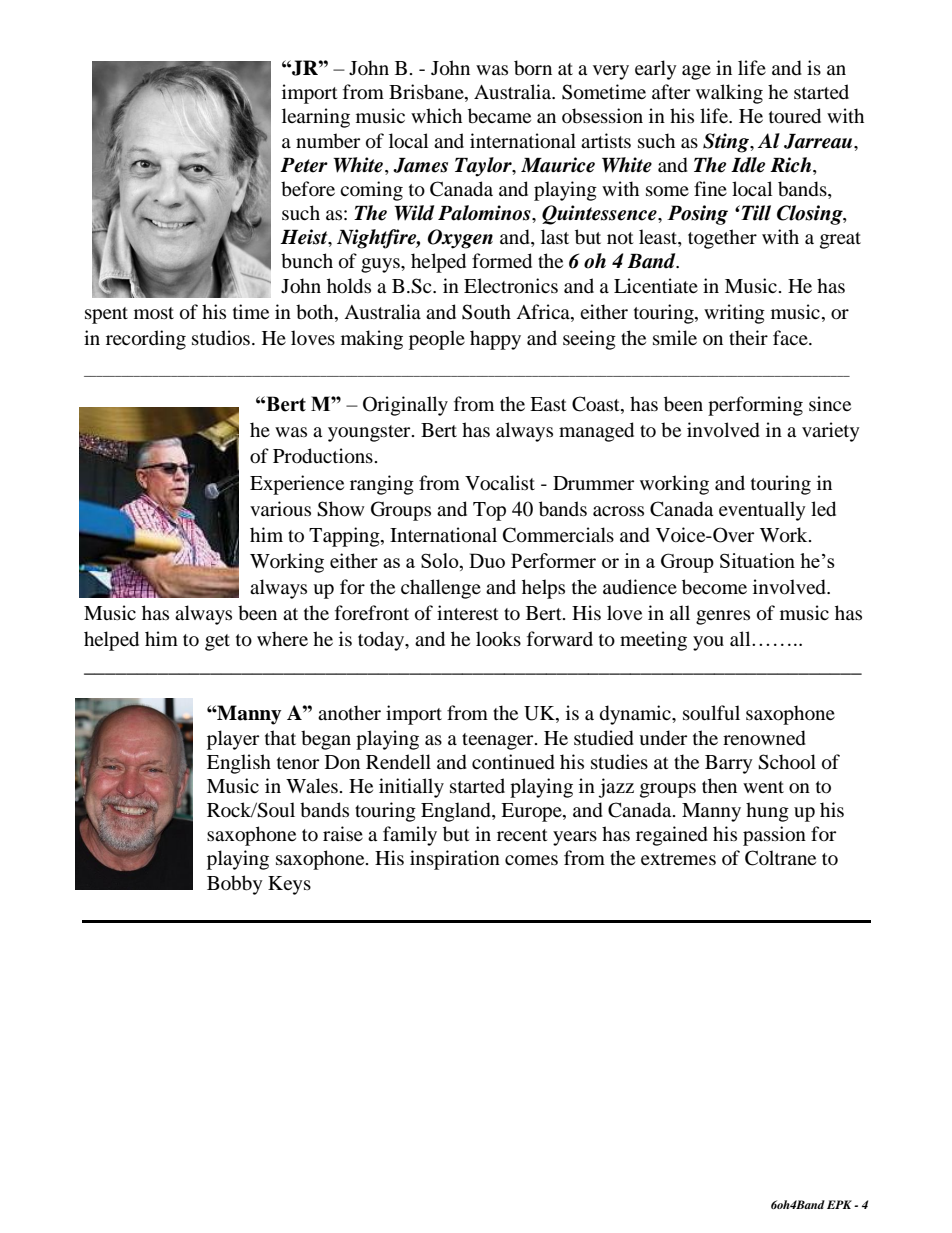 The image size is (952, 1233). What do you see at coordinates (316, 118) in the screenshot?
I see `learning` at bounding box center [316, 118].
